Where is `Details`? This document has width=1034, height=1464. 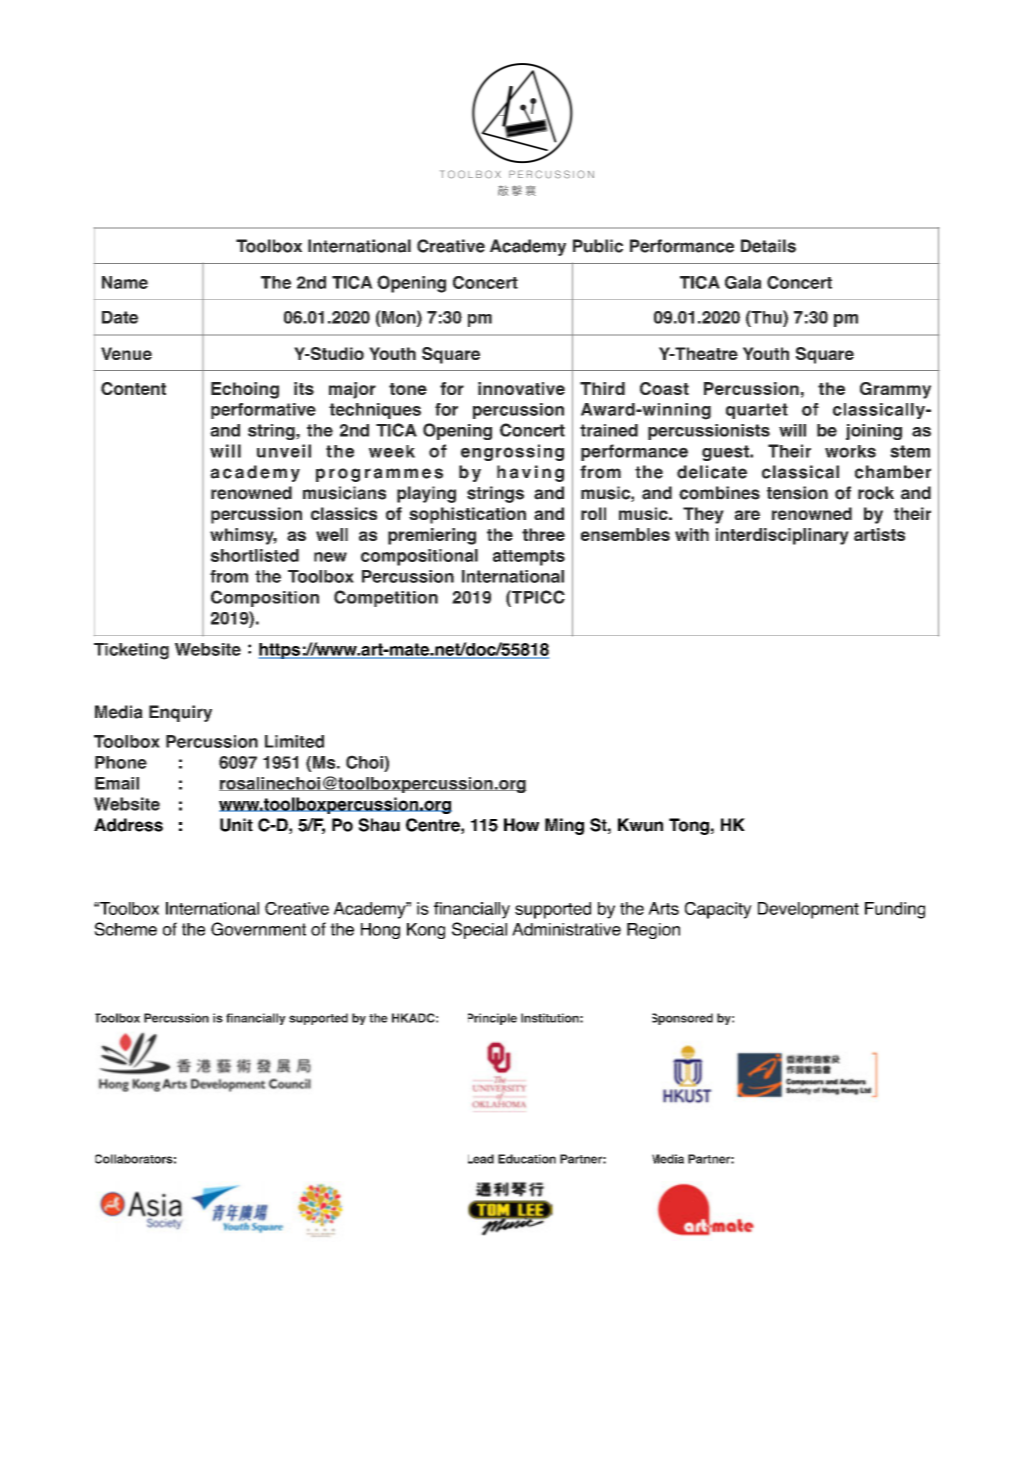
Details is located at coordinates (768, 246).
